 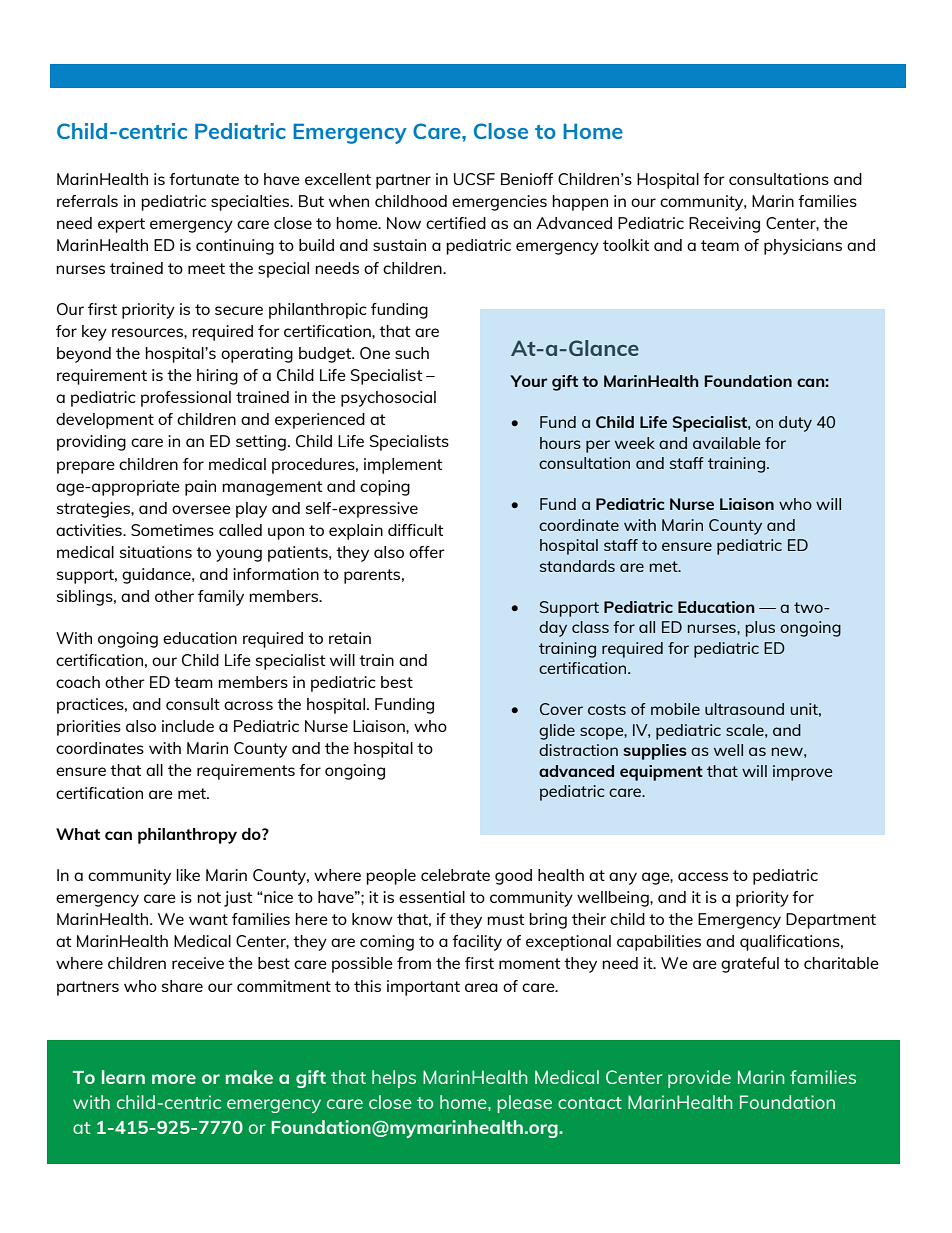 I want to click on Receiving, so click(x=724, y=225).
